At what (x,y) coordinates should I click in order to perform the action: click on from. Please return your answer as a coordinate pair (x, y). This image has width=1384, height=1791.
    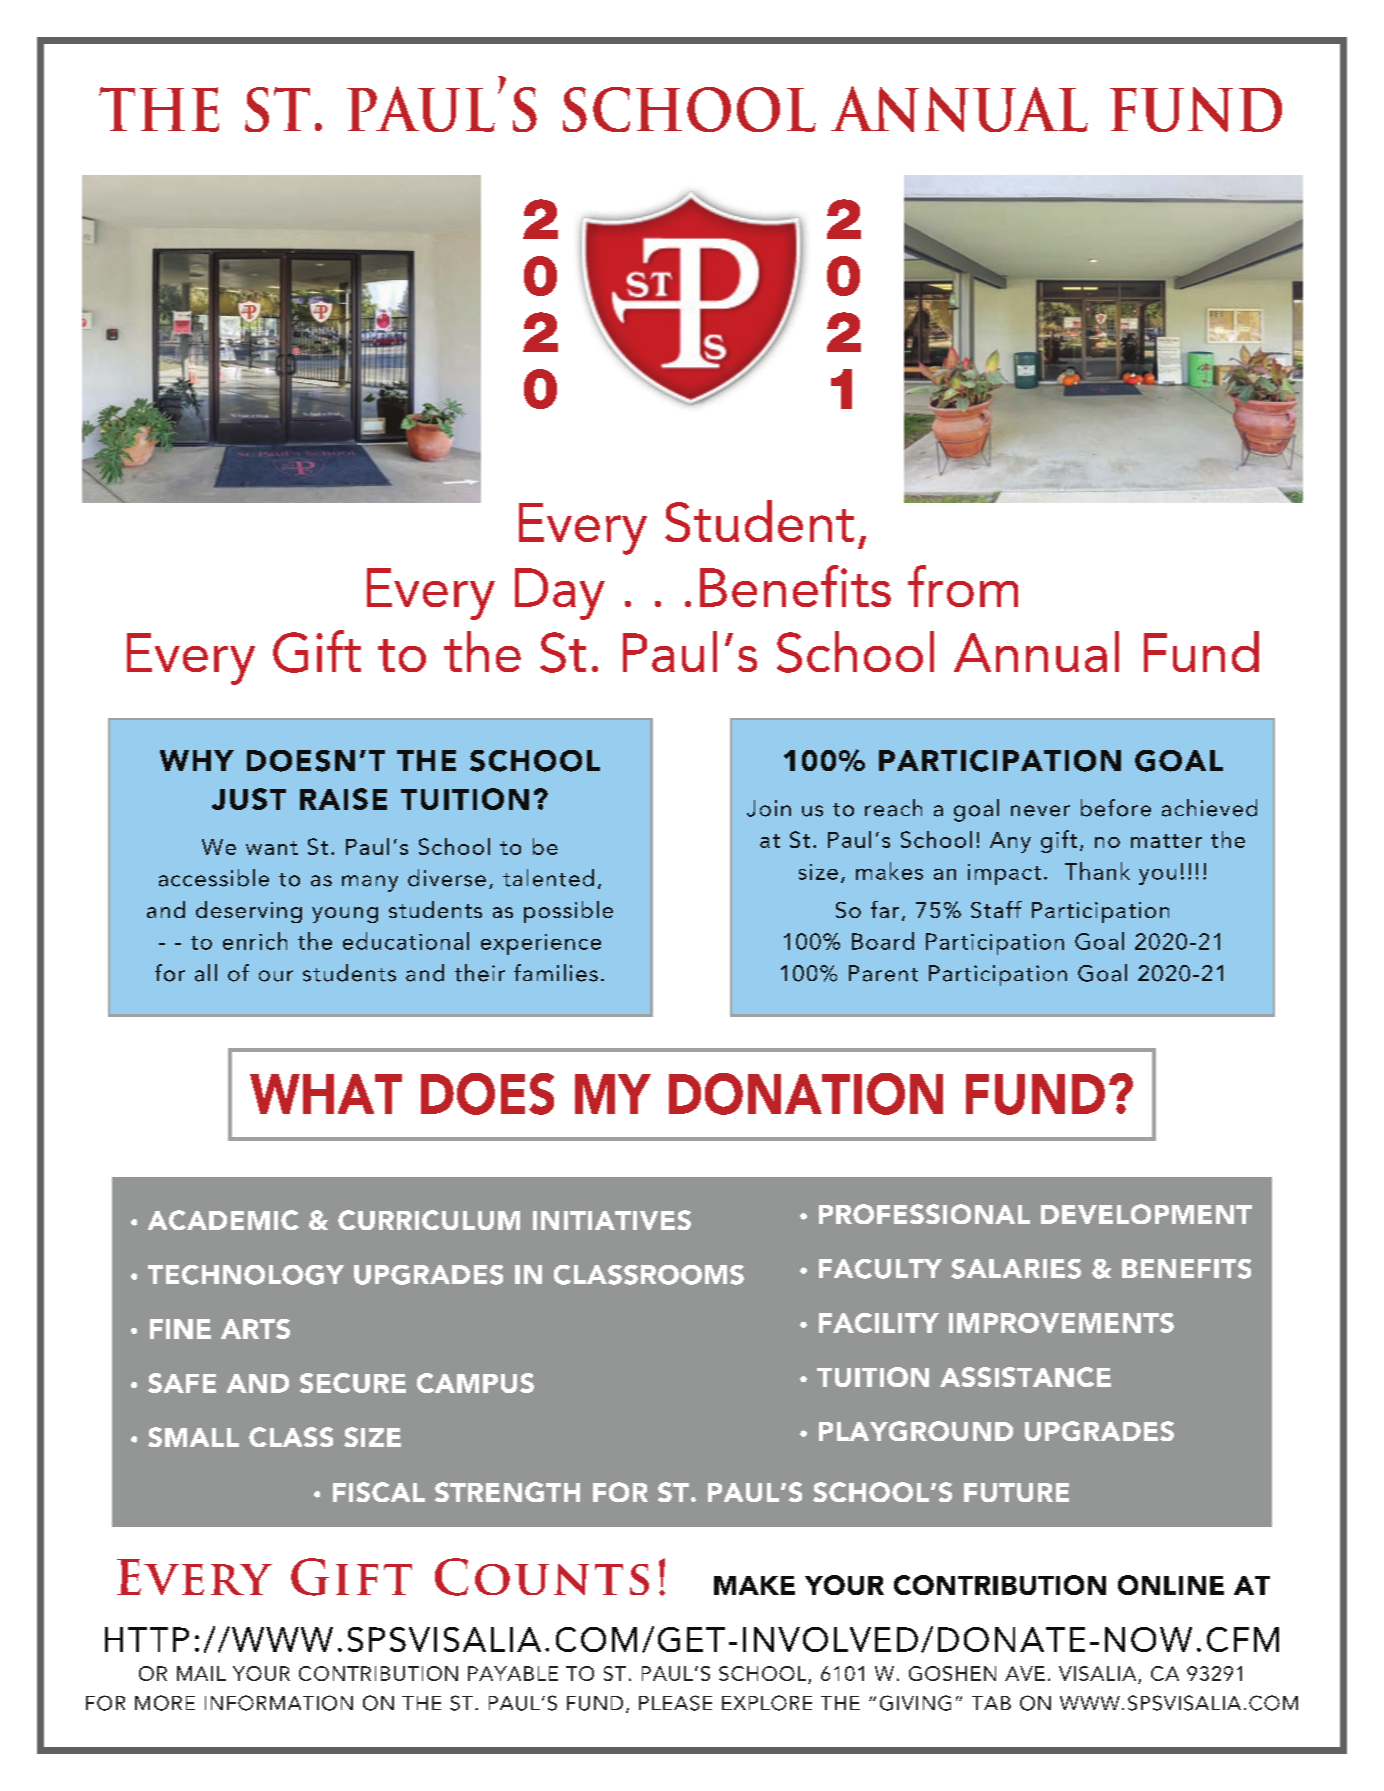
    Looking at the image, I should click on (963, 586).
